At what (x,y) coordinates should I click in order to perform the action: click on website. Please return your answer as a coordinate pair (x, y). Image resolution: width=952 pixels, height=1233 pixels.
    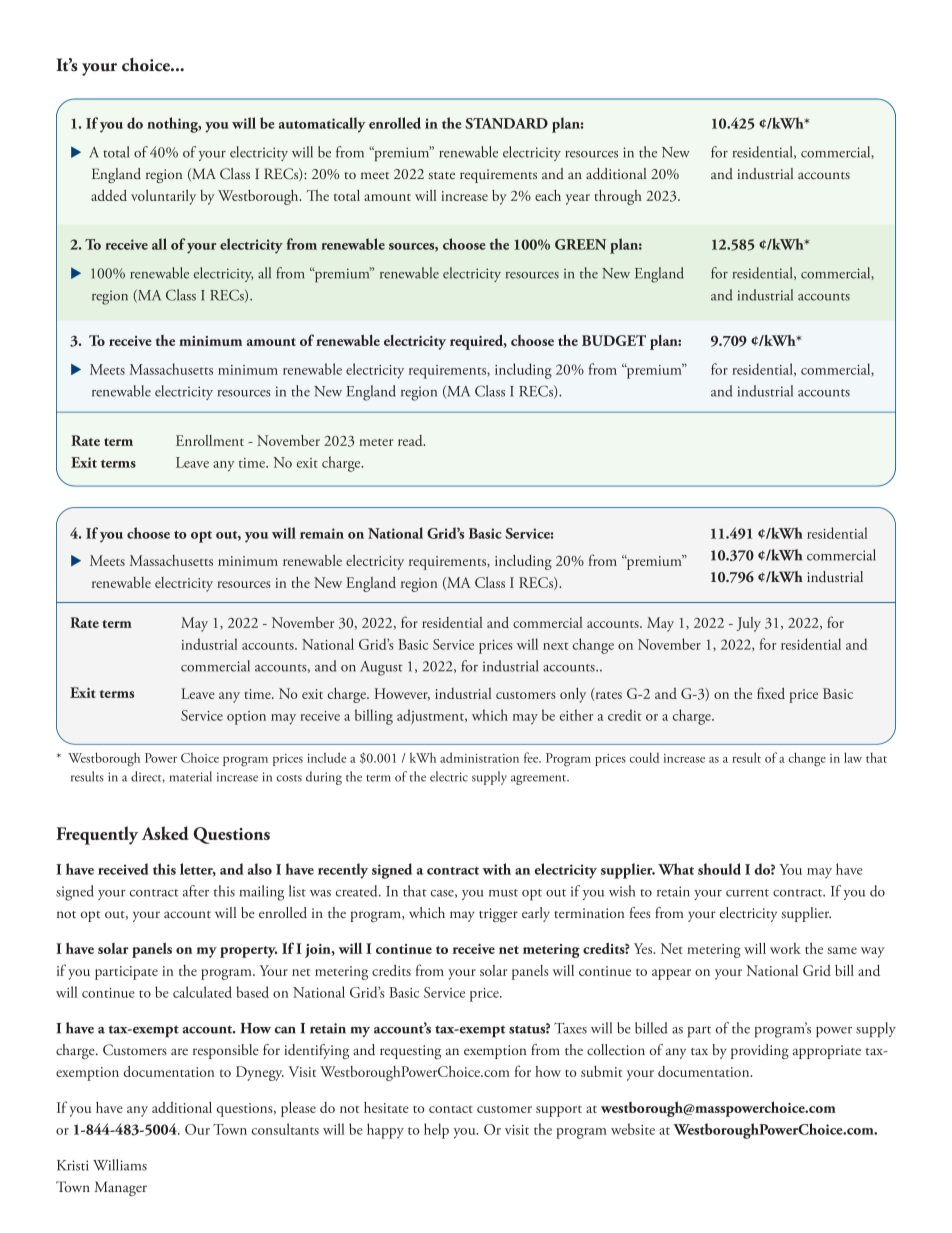
    Looking at the image, I should click on (633, 1129).
